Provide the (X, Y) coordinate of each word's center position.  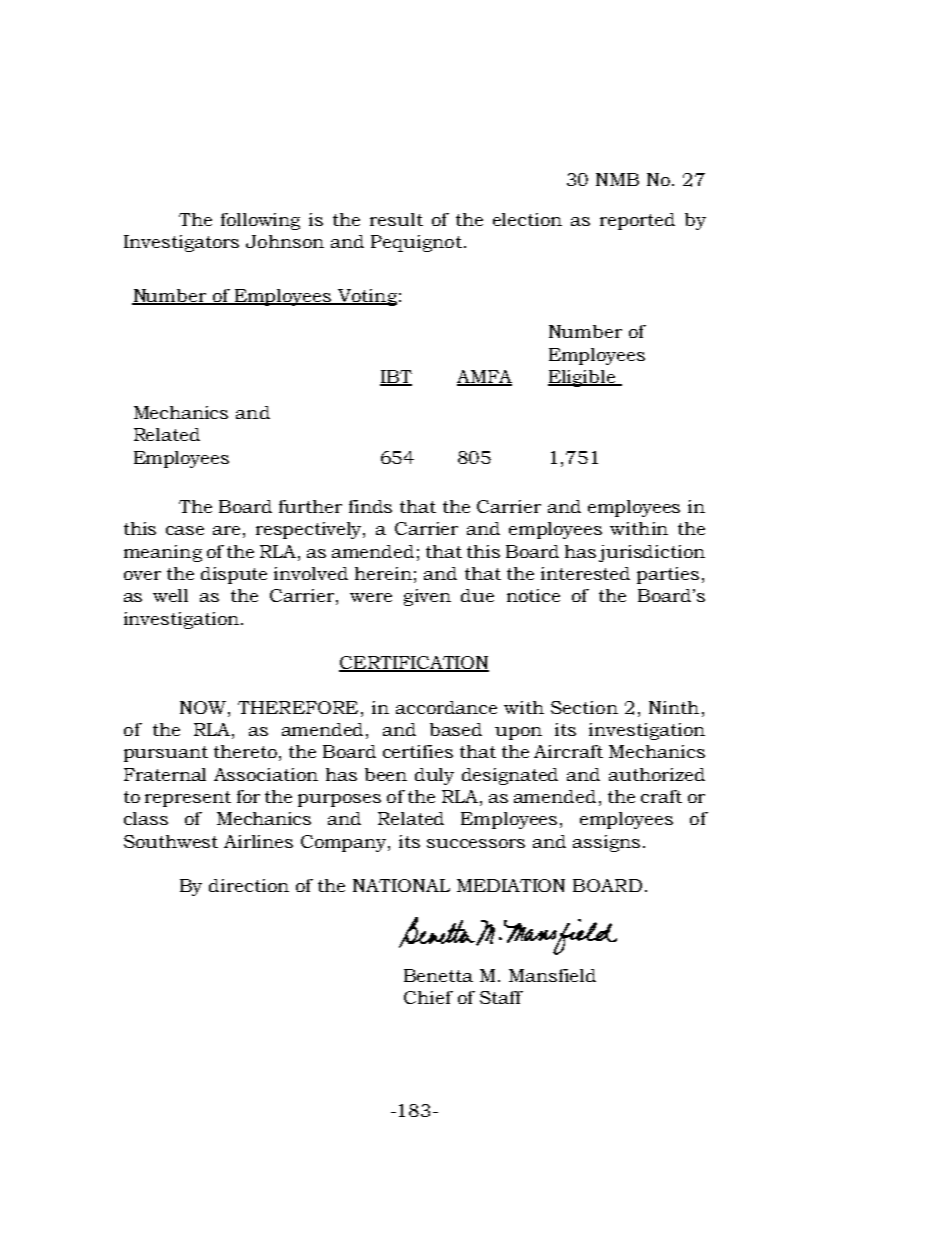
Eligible (582, 378)
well (170, 595)
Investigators (181, 243)
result (396, 219)
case (185, 530)
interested (585, 573)
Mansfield (552, 975)
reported (637, 221)
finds (370, 506)
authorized (657, 774)
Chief (428, 997)
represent (188, 799)
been (386, 774)
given (427, 597)
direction (249, 885)
